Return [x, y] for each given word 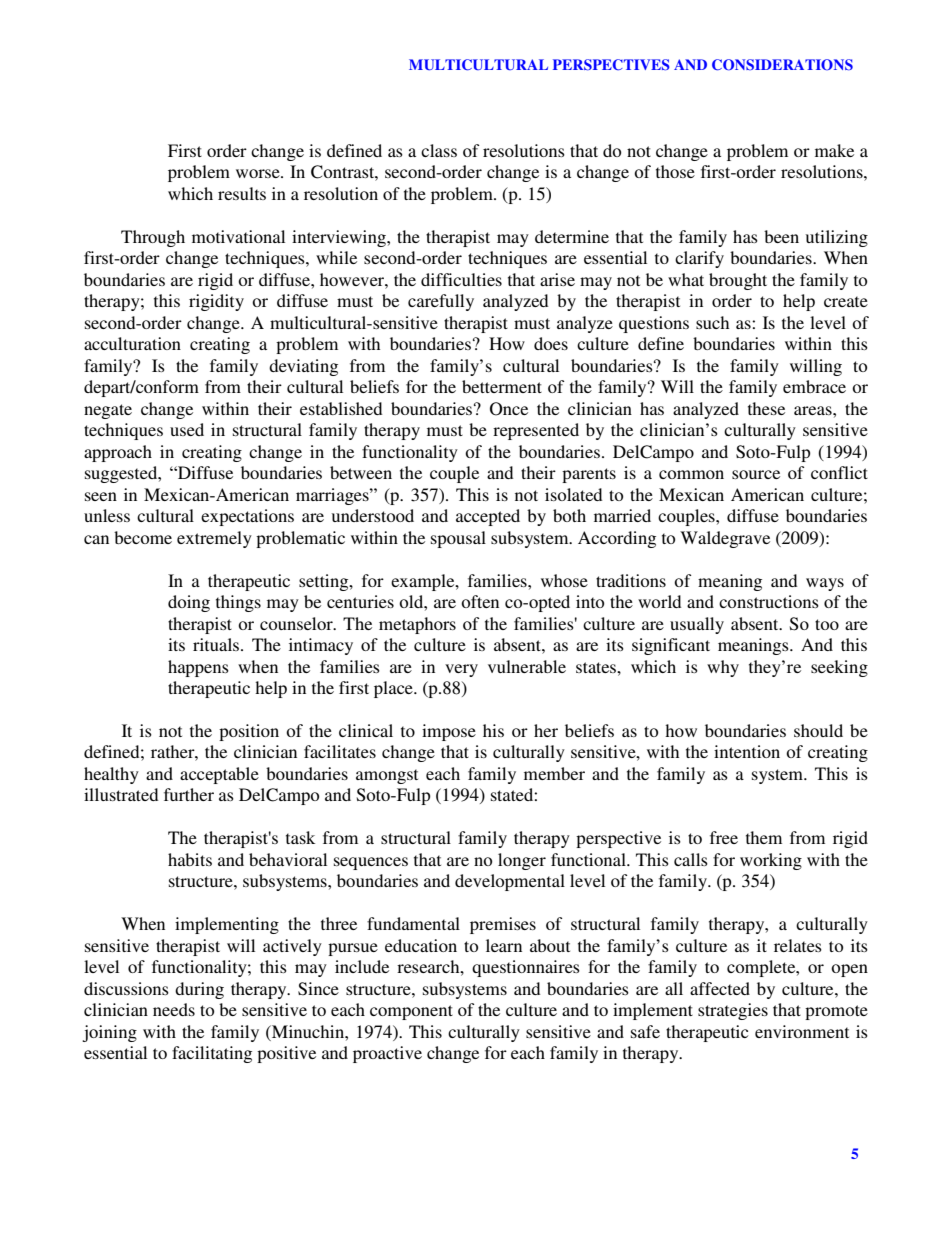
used [187, 429]
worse [259, 173]
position [249, 732]
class [439, 150]
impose [449, 732]
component [411, 1012]
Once [509, 409]
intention [747, 751]
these [766, 408]
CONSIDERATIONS [782, 65]
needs [174, 1009]
